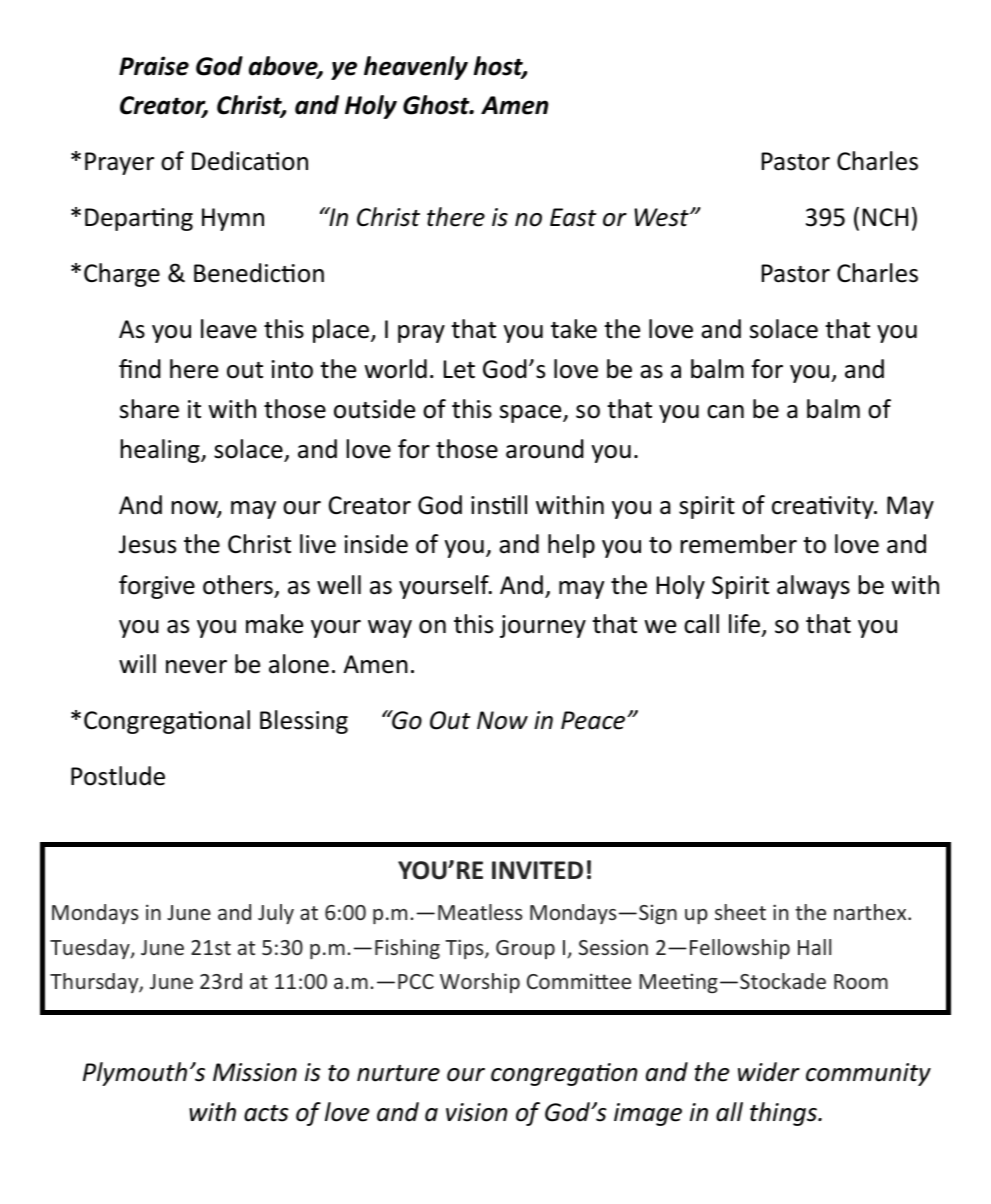 The image size is (991, 1204). I want to click on always, so click(813, 587).
